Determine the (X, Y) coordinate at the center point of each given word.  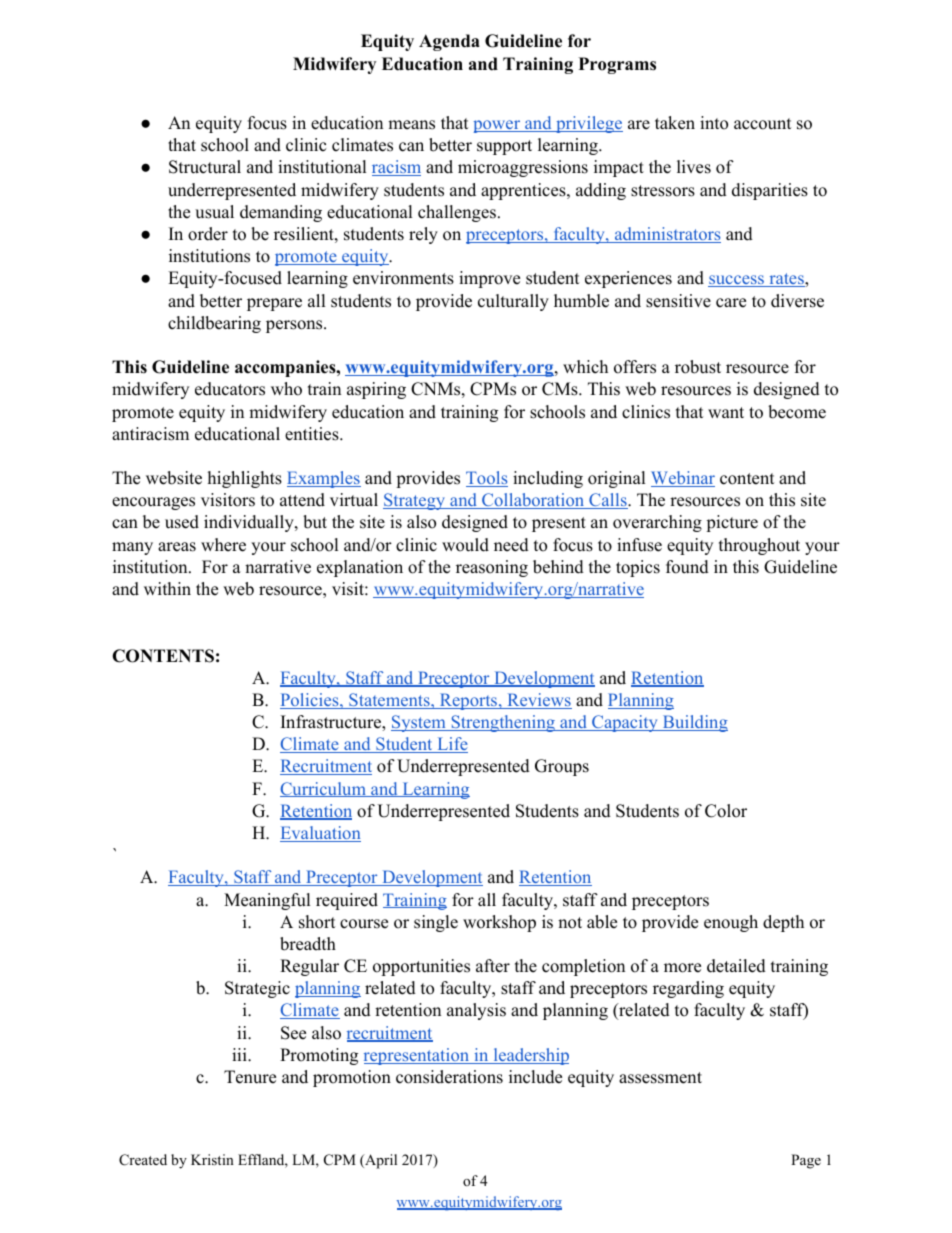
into (714, 123)
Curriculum (324, 789)
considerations (449, 1077)
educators (230, 389)
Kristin (212, 1159)
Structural (205, 167)
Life (451, 745)
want (726, 412)
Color (726, 811)
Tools (487, 479)
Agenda (449, 42)
